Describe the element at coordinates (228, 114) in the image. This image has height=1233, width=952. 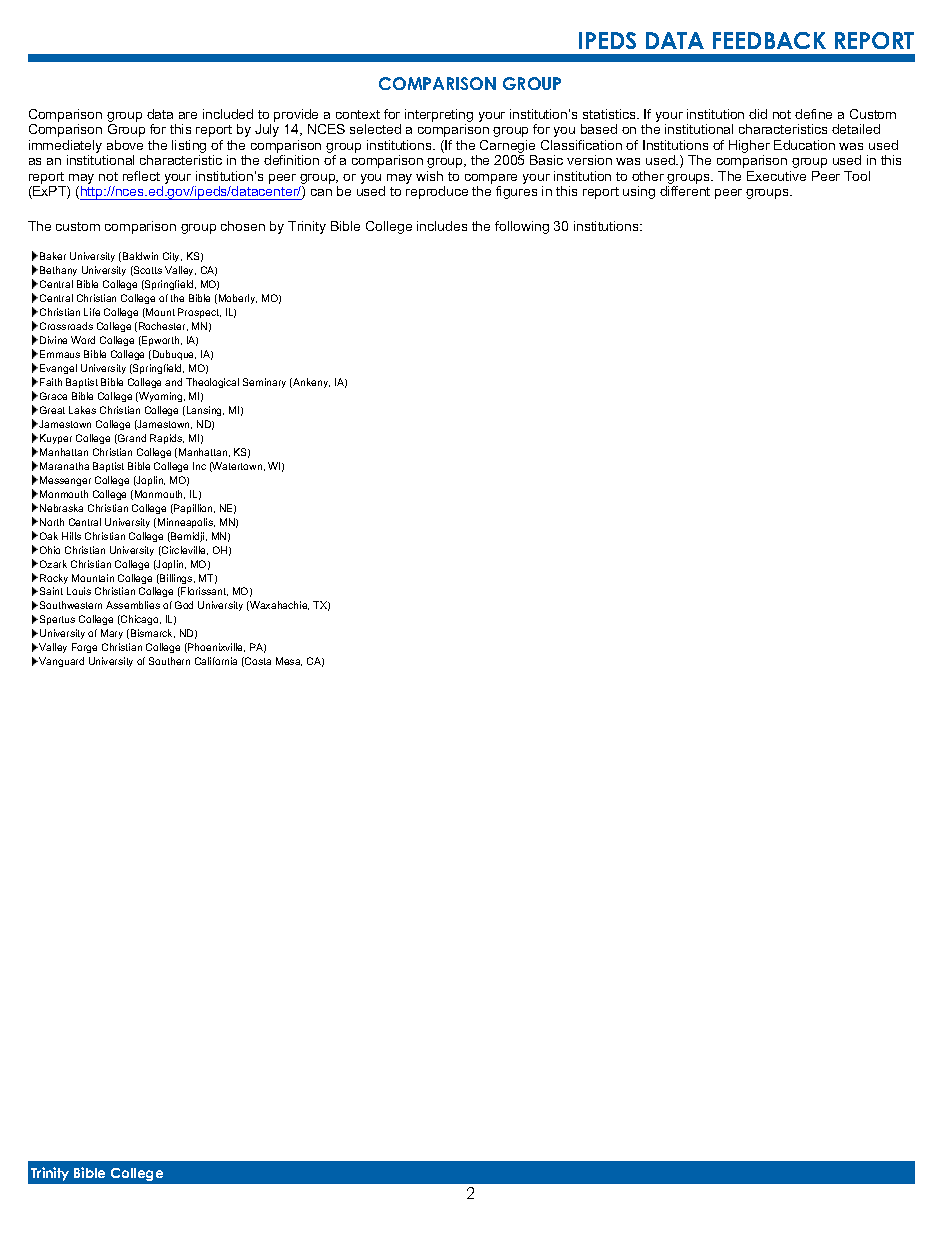
I see `included` at that location.
